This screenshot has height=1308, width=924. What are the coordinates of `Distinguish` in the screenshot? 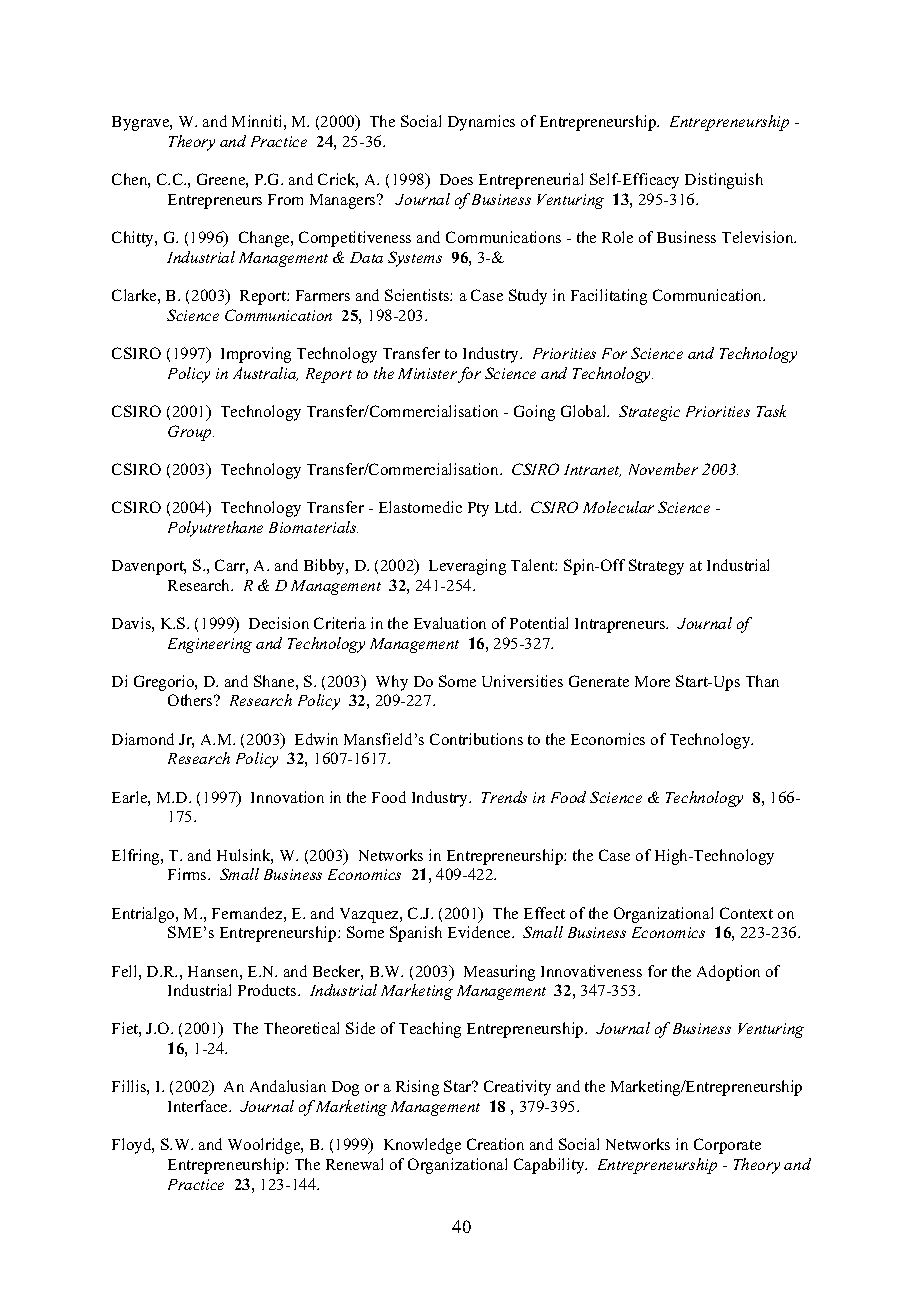 It's located at (724, 181).
